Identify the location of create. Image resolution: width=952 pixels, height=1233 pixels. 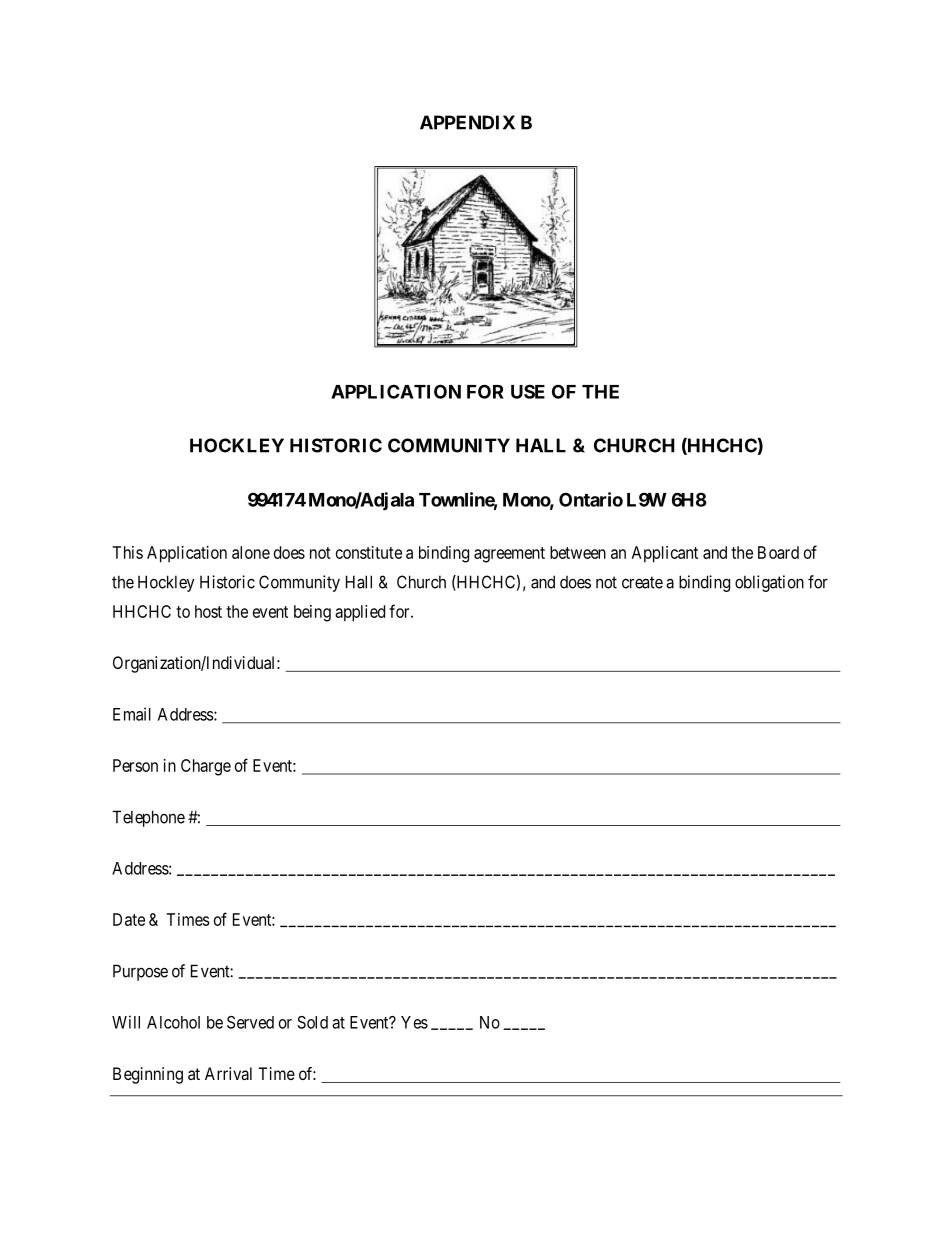
(642, 582).
